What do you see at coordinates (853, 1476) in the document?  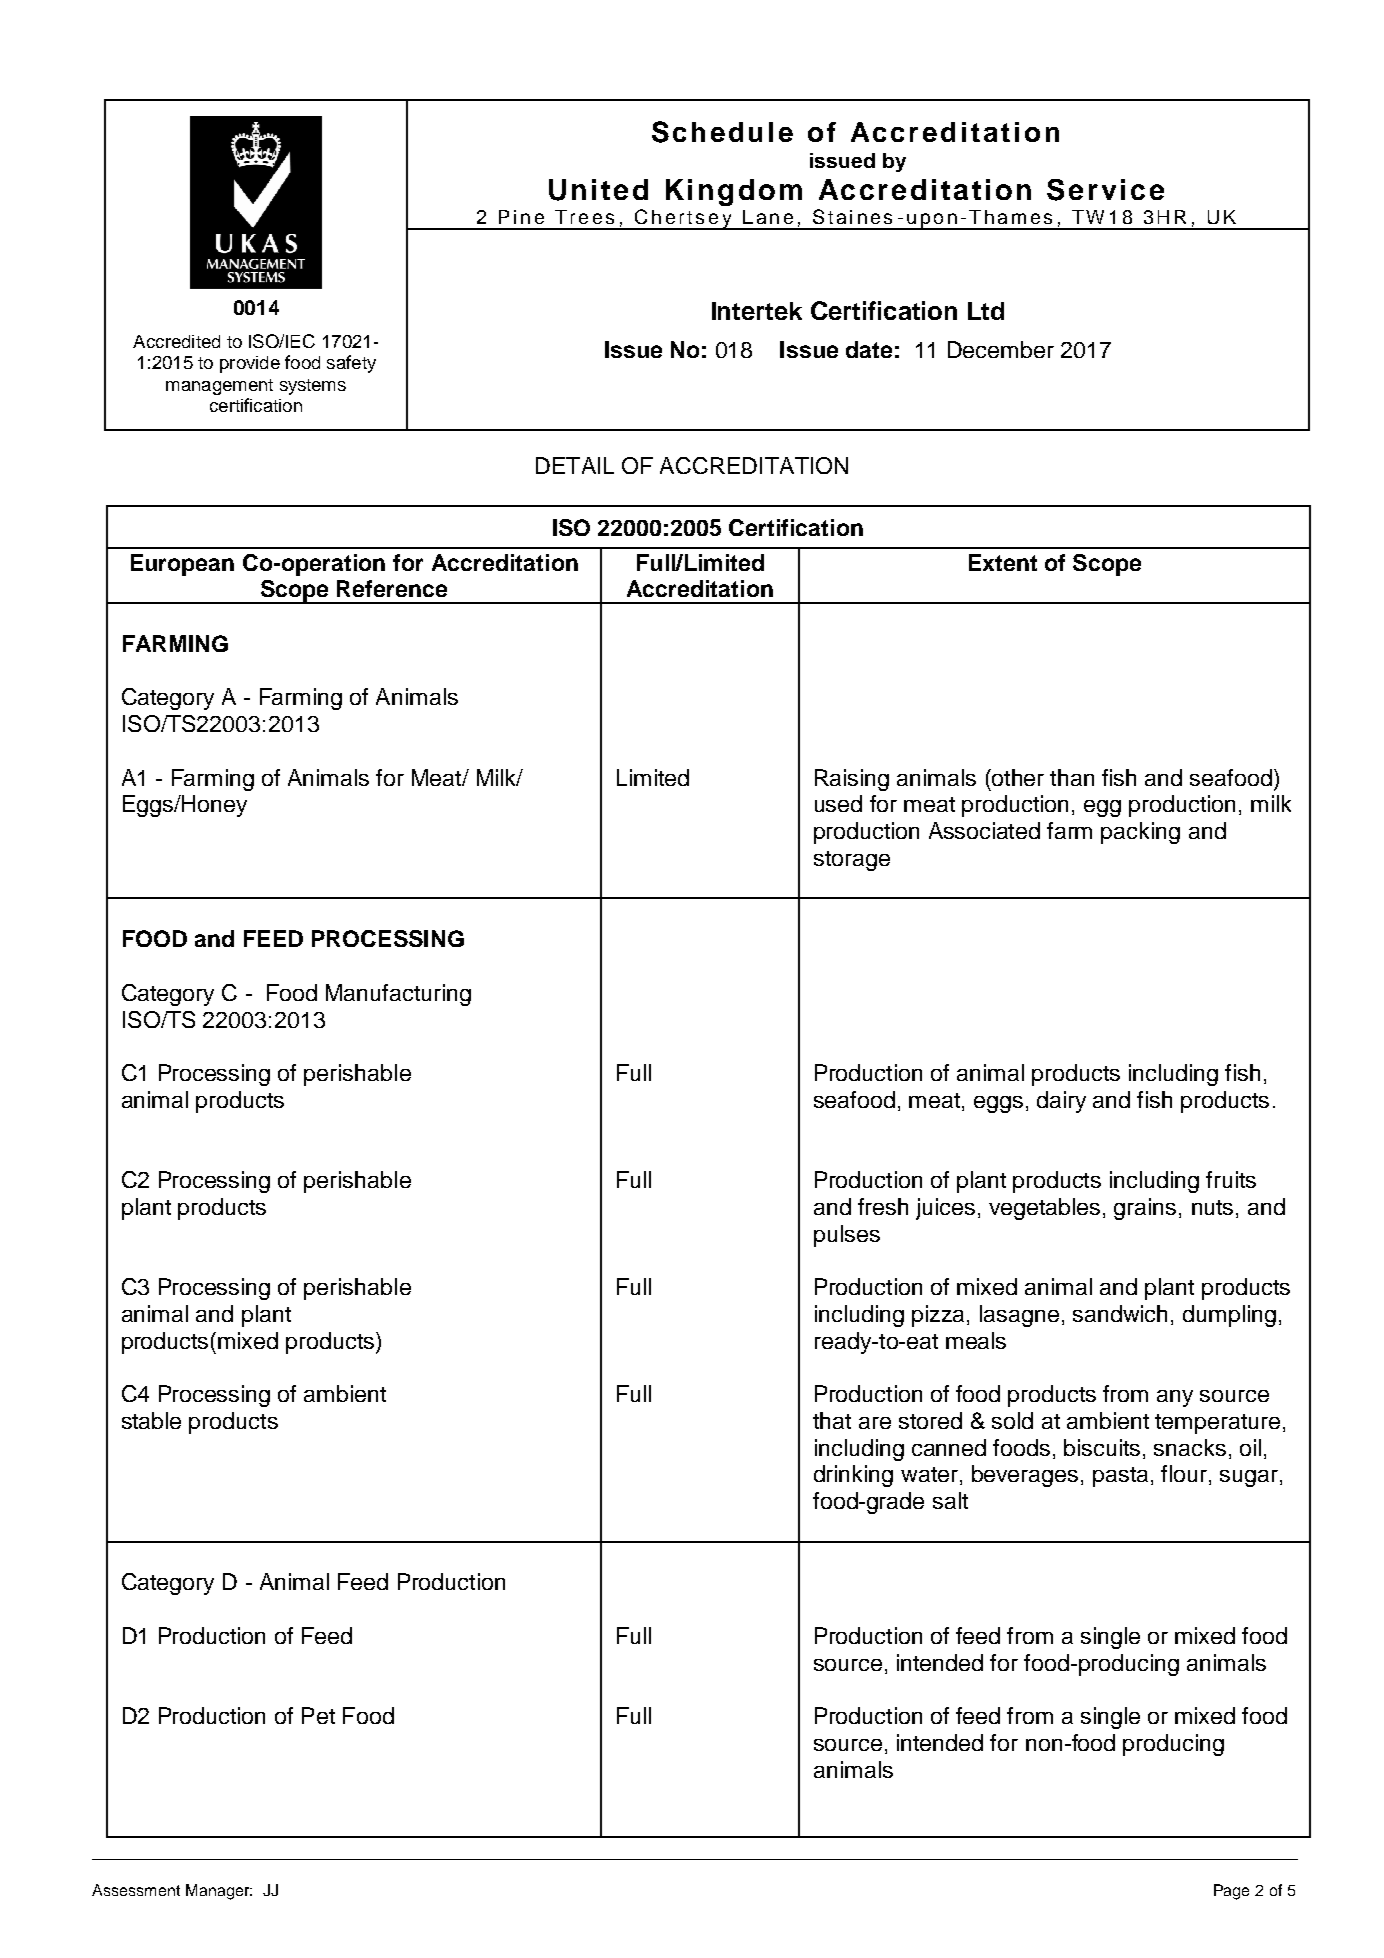 I see `drinking` at bounding box center [853, 1476].
